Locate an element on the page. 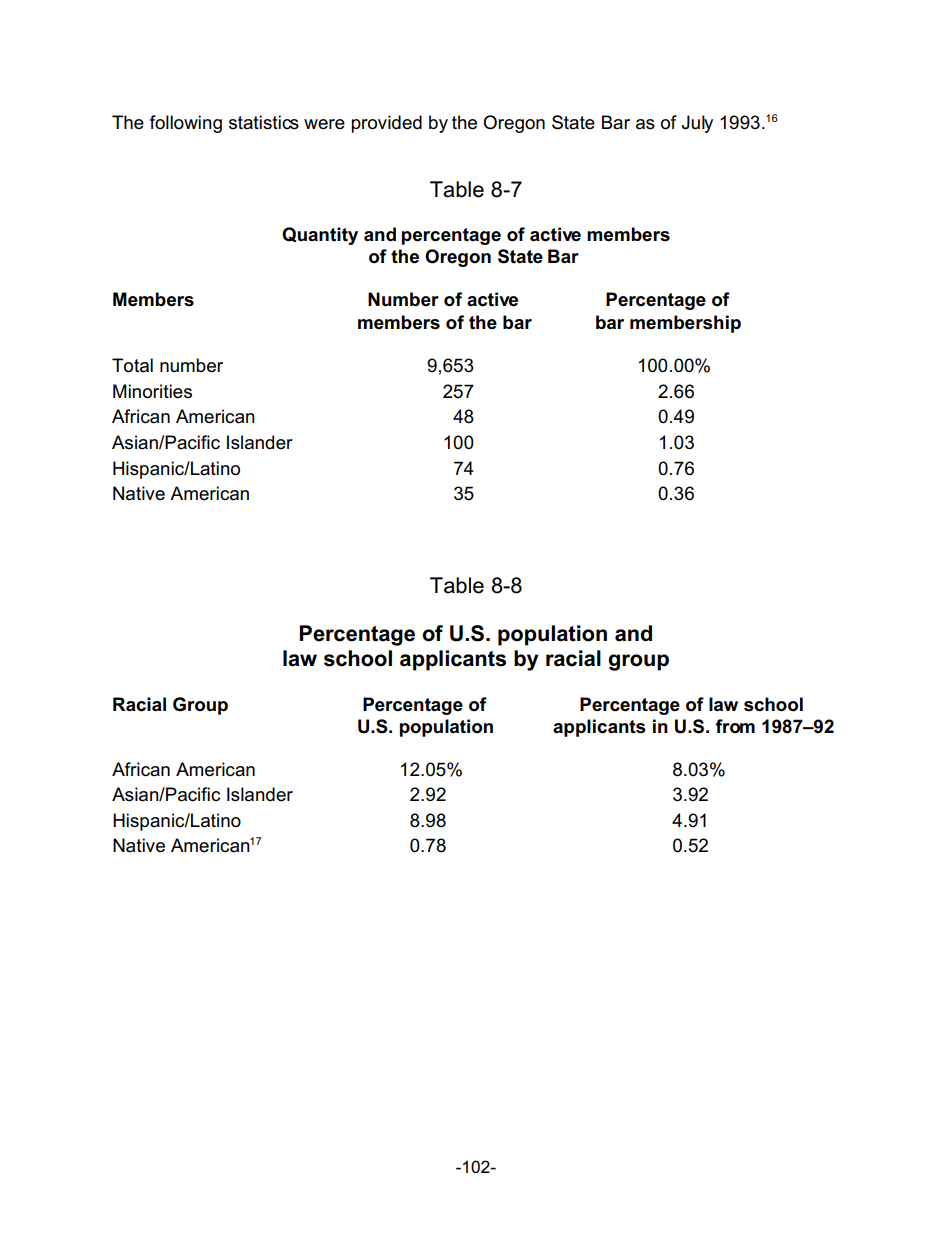 This image has height=1233, width=952. provided is located at coordinates (386, 124).
